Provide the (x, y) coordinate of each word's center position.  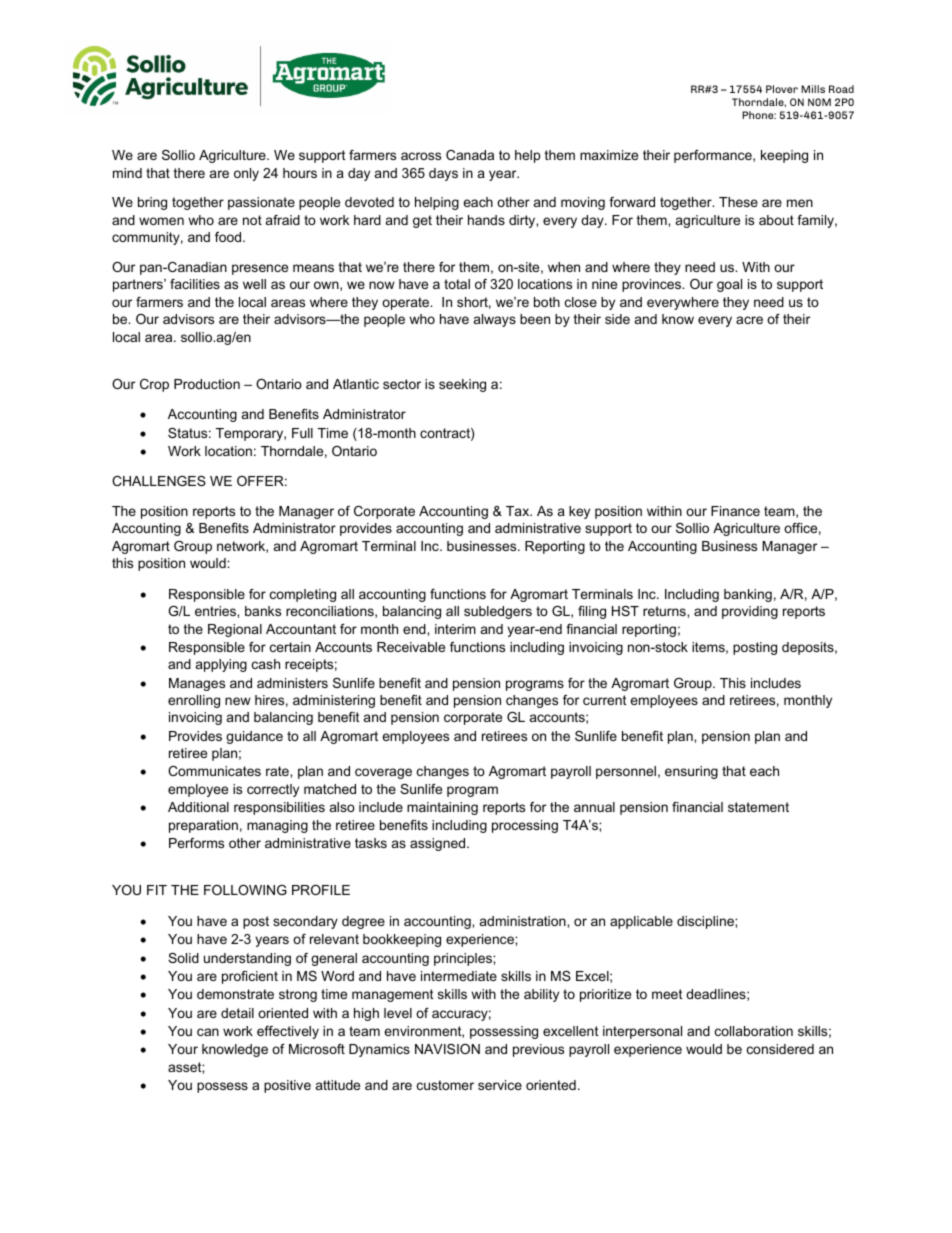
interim (455, 629)
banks (263, 611)
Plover (782, 89)
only (246, 174)
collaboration (754, 1031)
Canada (470, 155)
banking (748, 595)
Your (183, 1049)
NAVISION (447, 1049)
